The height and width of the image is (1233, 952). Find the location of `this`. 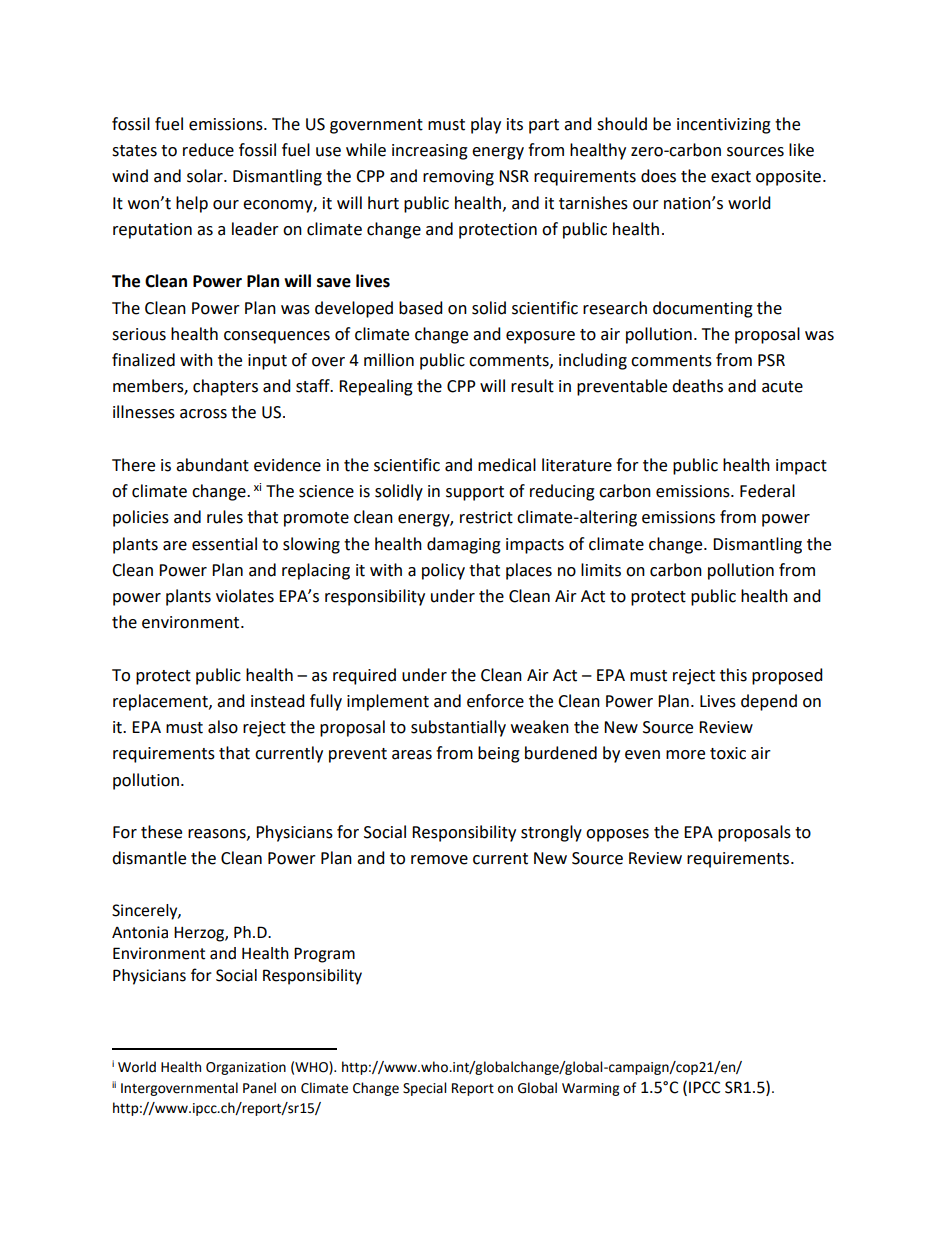

this is located at coordinates (733, 675).
